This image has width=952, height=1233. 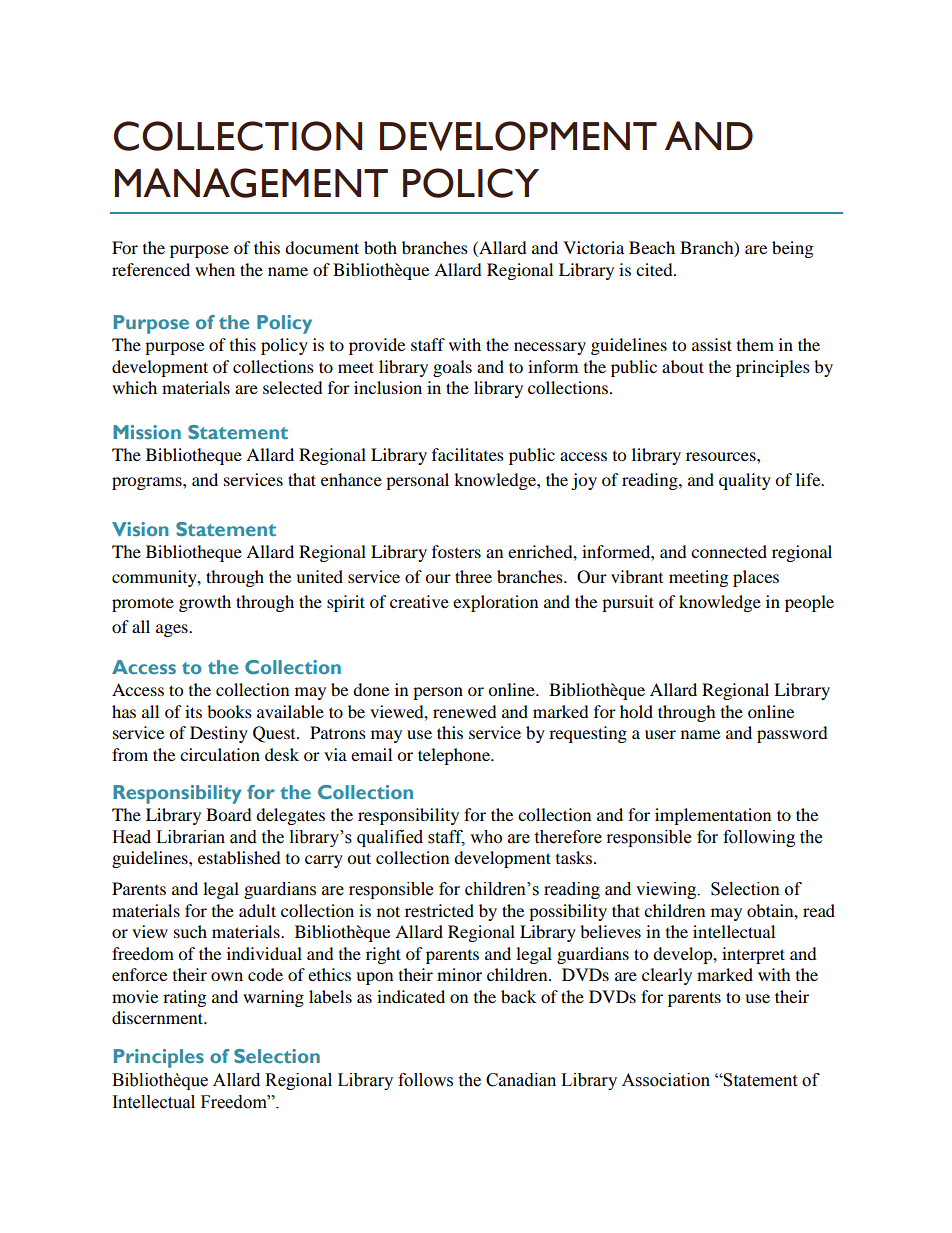 What do you see at coordinates (425, 1080) in the image?
I see `follows` at bounding box center [425, 1080].
